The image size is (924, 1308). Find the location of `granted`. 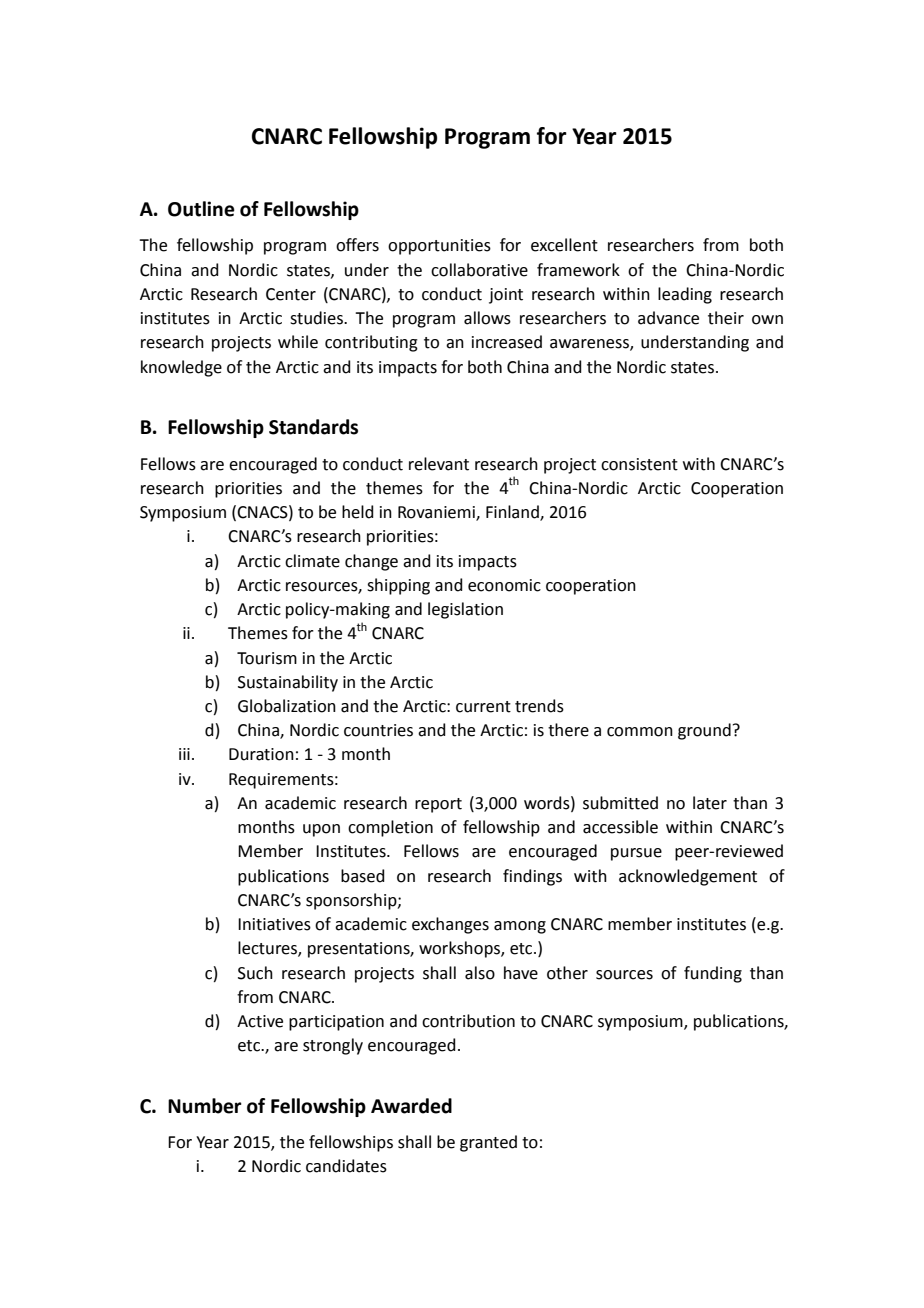

granted is located at coordinates (488, 1143).
